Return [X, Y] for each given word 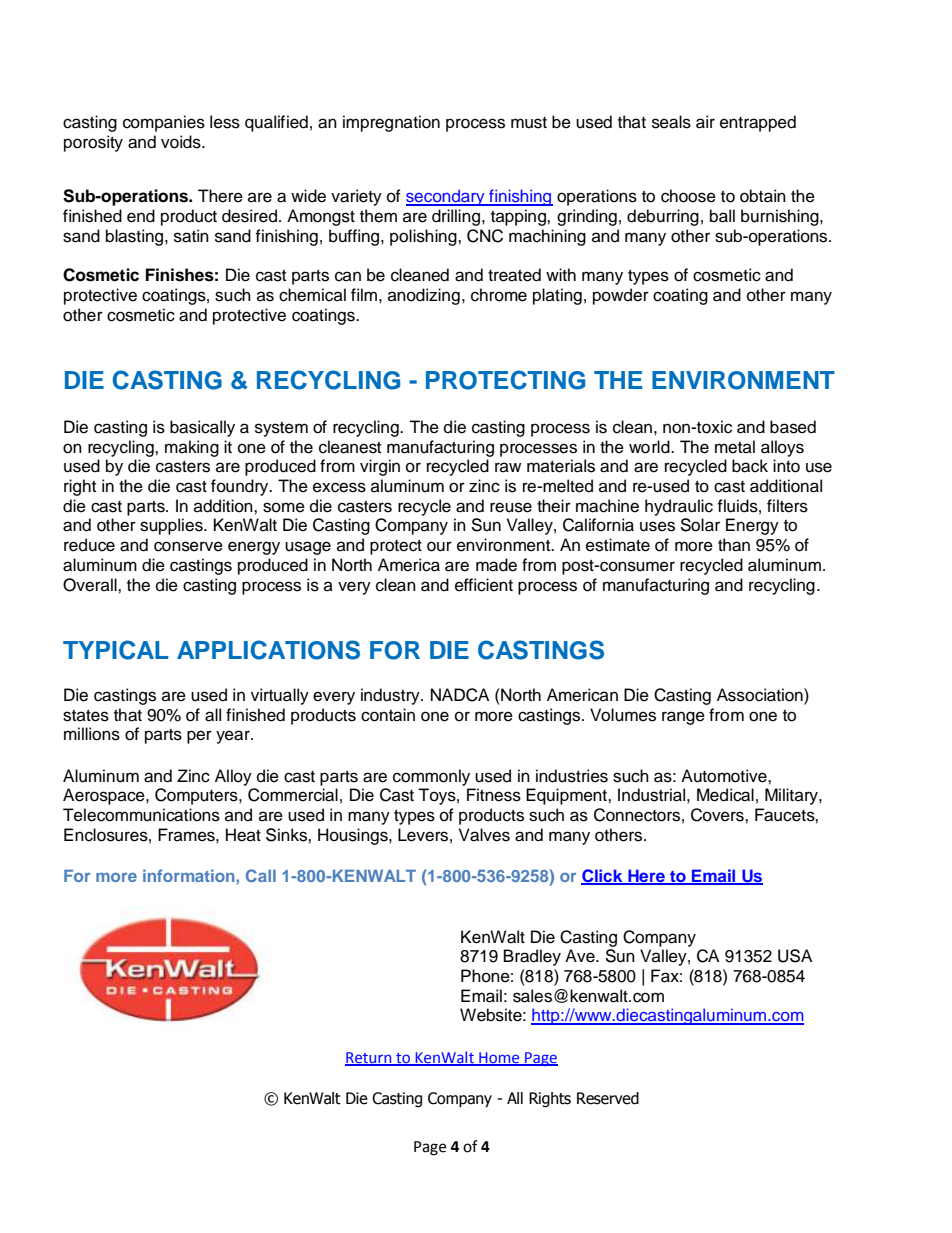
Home [499, 1059]
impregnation [391, 123]
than [734, 545]
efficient [484, 585]
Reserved [608, 1098]
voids [182, 142]
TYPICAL [116, 650]
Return [369, 1059]
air [705, 122]
